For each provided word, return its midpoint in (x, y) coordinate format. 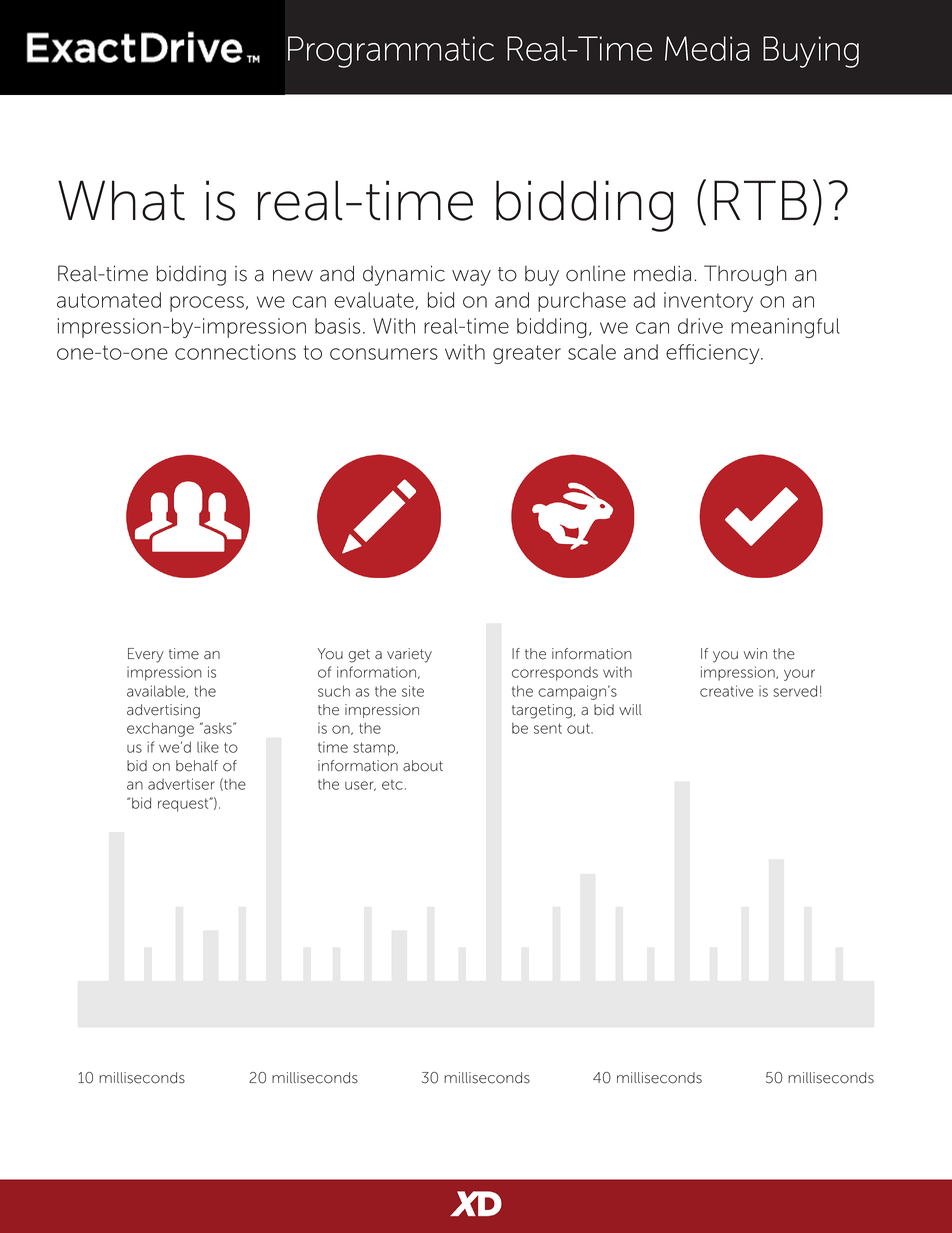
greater (527, 354)
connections (235, 352)
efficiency (714, 354)
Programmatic (391, 52)
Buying (811, 52)
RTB (760, 200)
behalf (197, 766)
